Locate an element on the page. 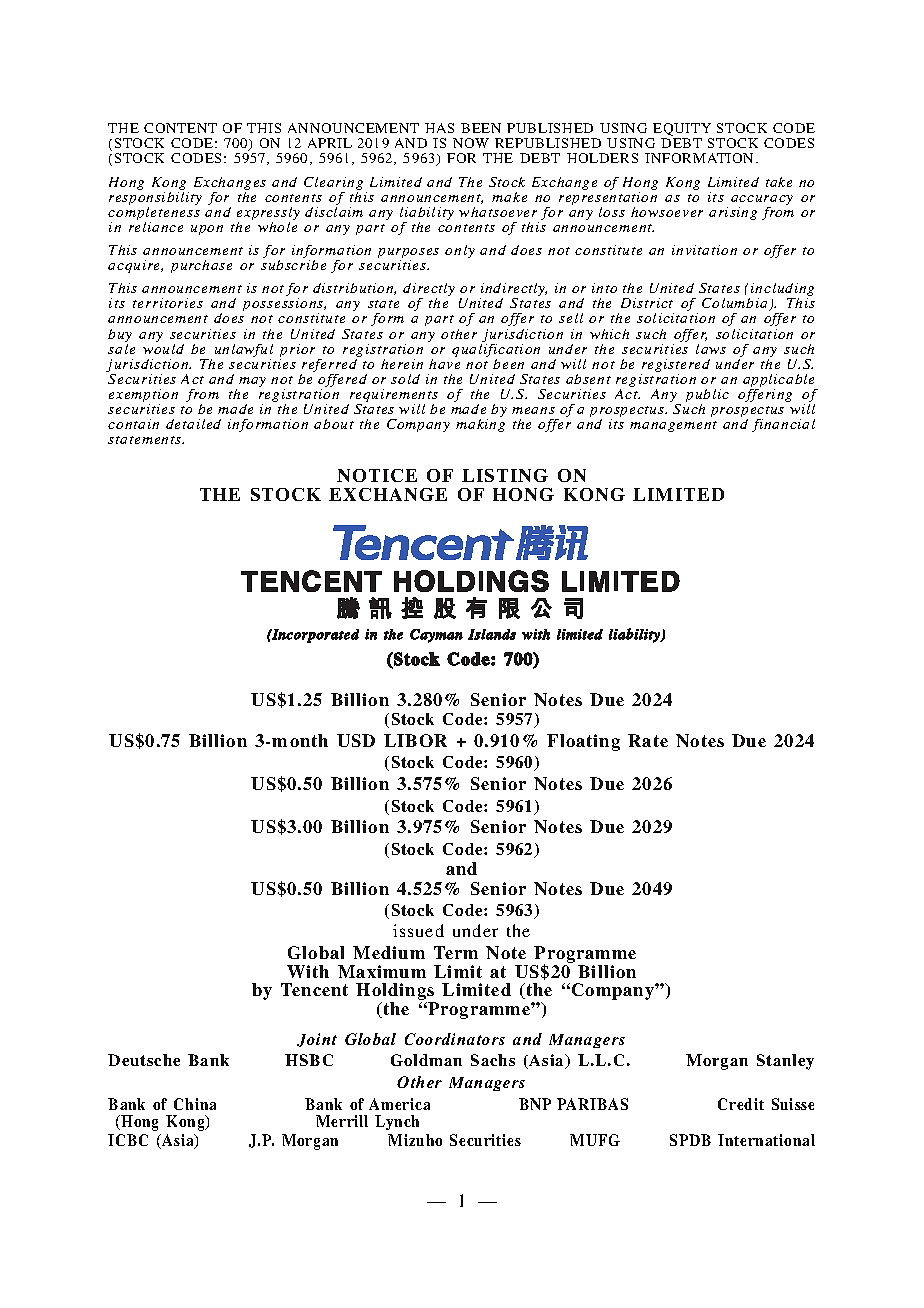 The height and width of the page is (1308, 924). USD is located at coordinates (356, 740).
